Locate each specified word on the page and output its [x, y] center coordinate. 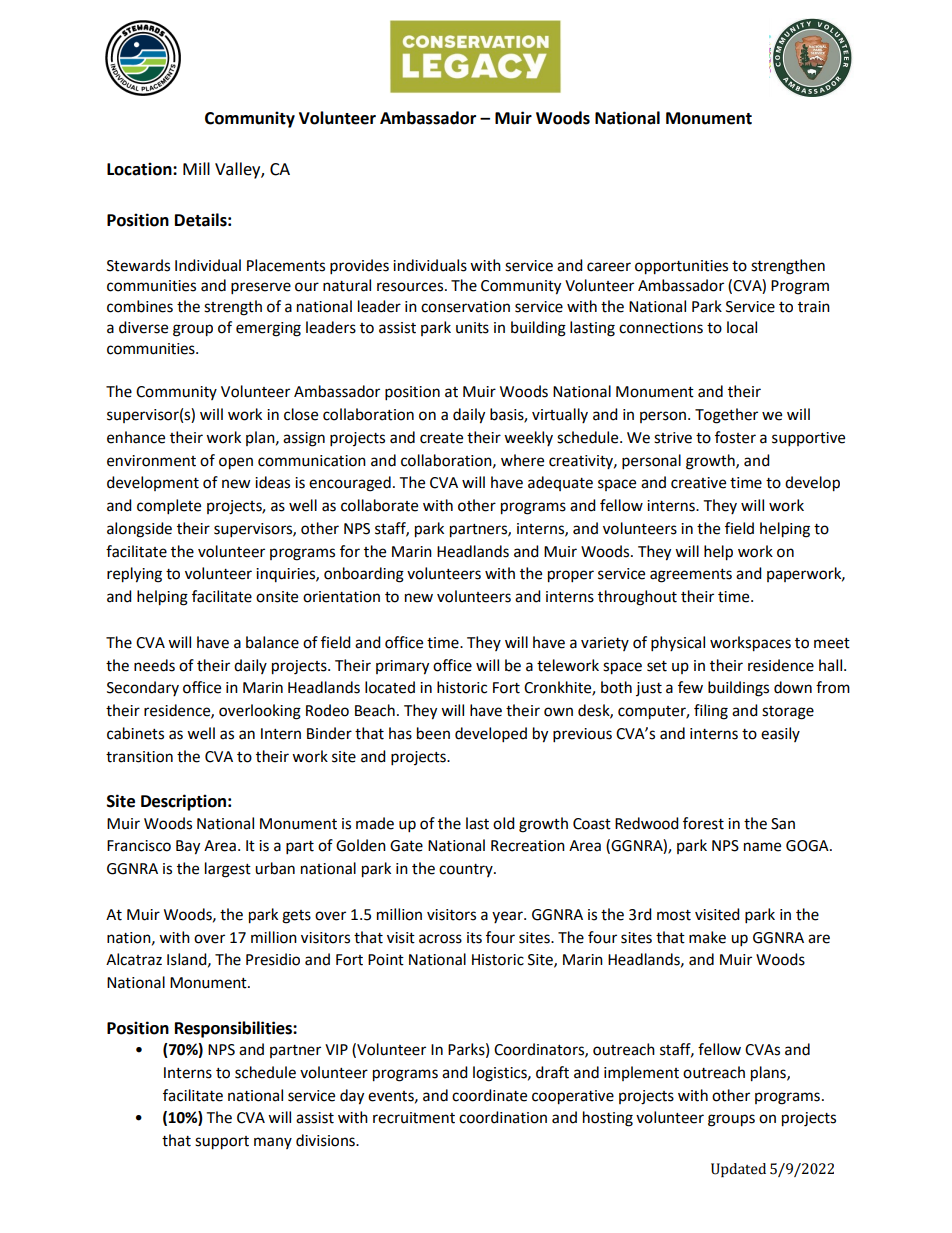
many [273, 1143]
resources [411, 287]
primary [402, 667]
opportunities [681, 267]
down [793, 687]
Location [140, 169]
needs [154, 665]
